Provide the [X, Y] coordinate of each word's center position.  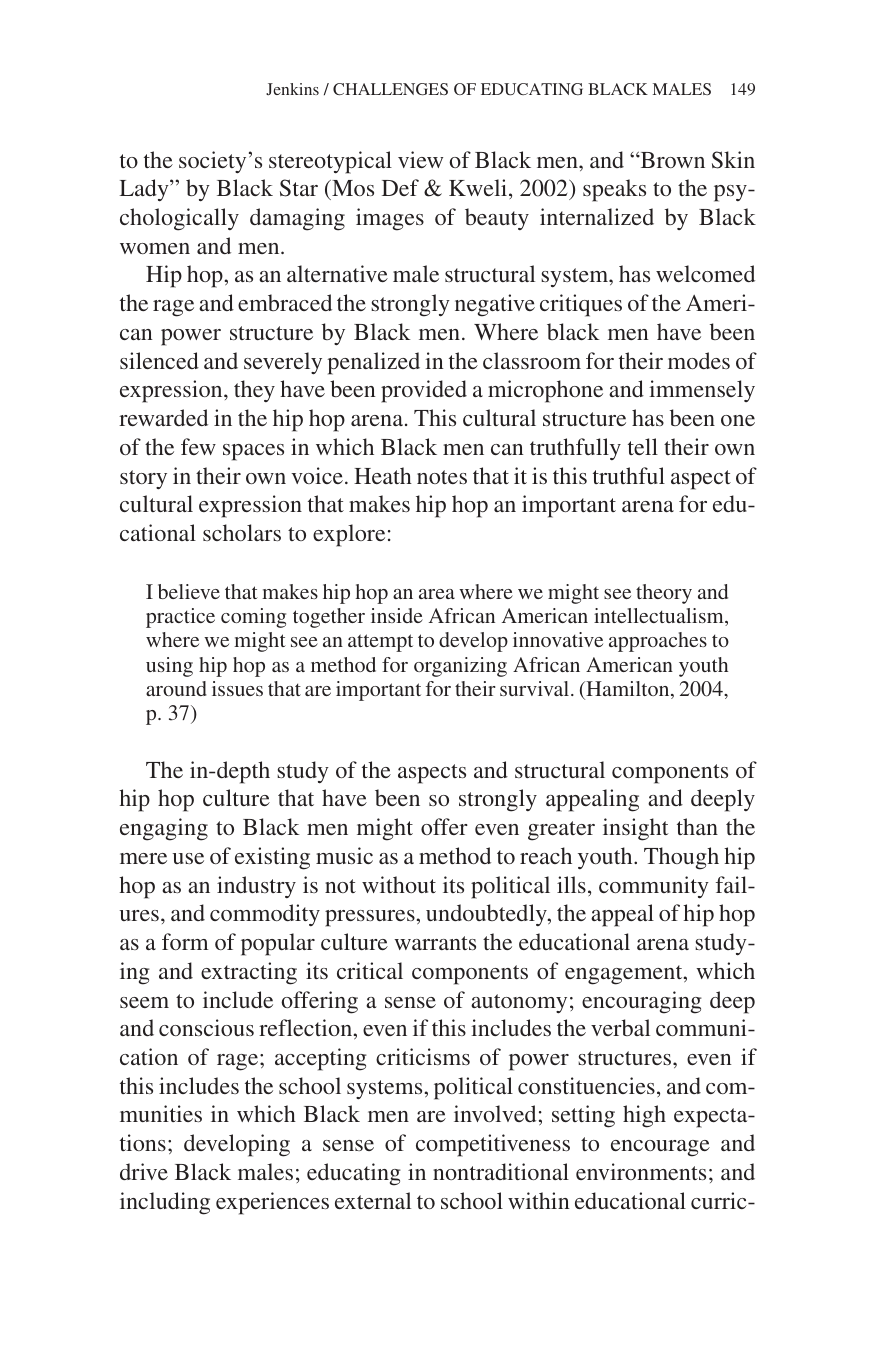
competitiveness [493, 1145]
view [420, 159]
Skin [733, 160]
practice [180, 618]
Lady [145, 190]
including [165, 1203]
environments [641, 1171]
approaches [658, 642]
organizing [460, 667]
